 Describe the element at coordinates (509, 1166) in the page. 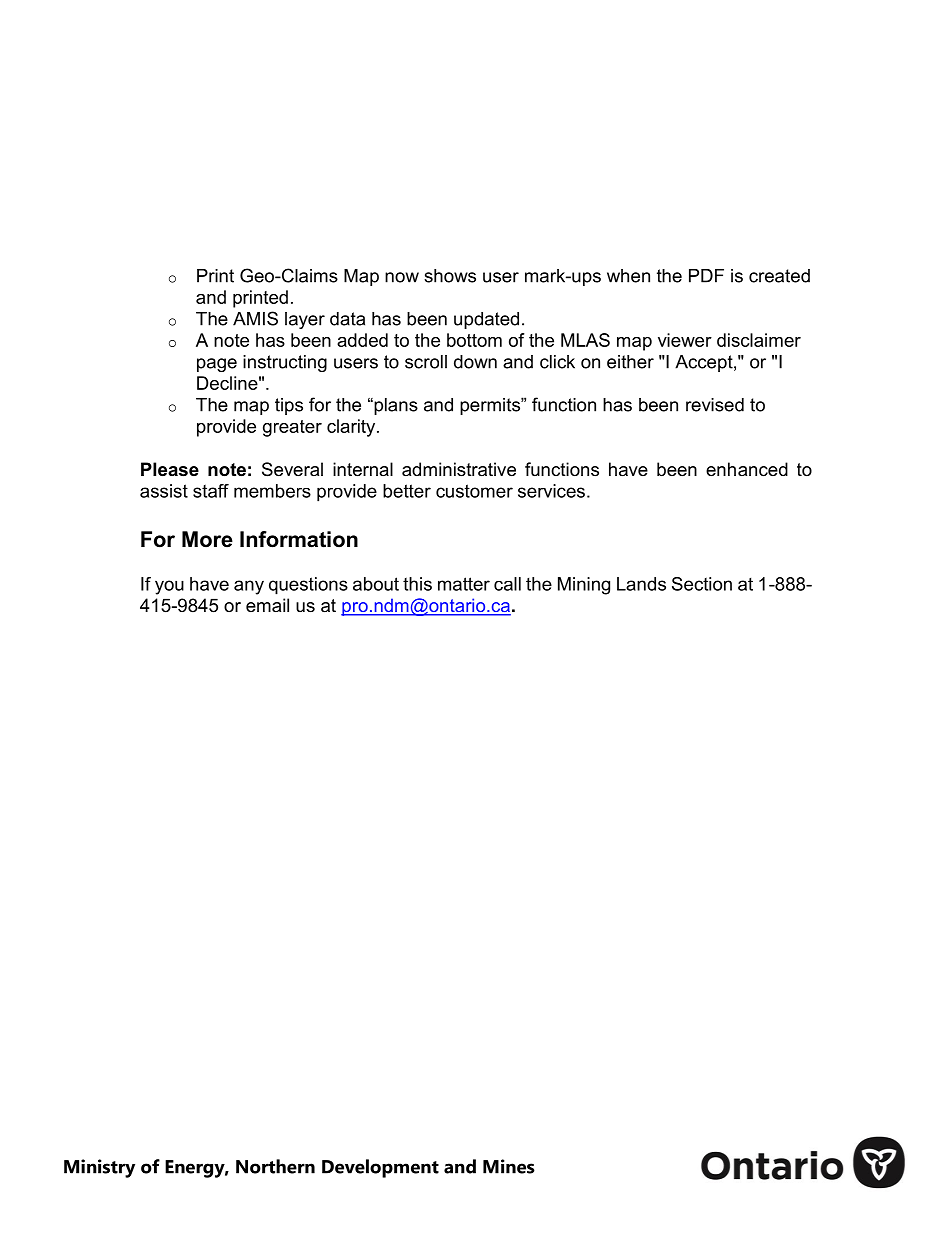

I see `Mines` at that location.
